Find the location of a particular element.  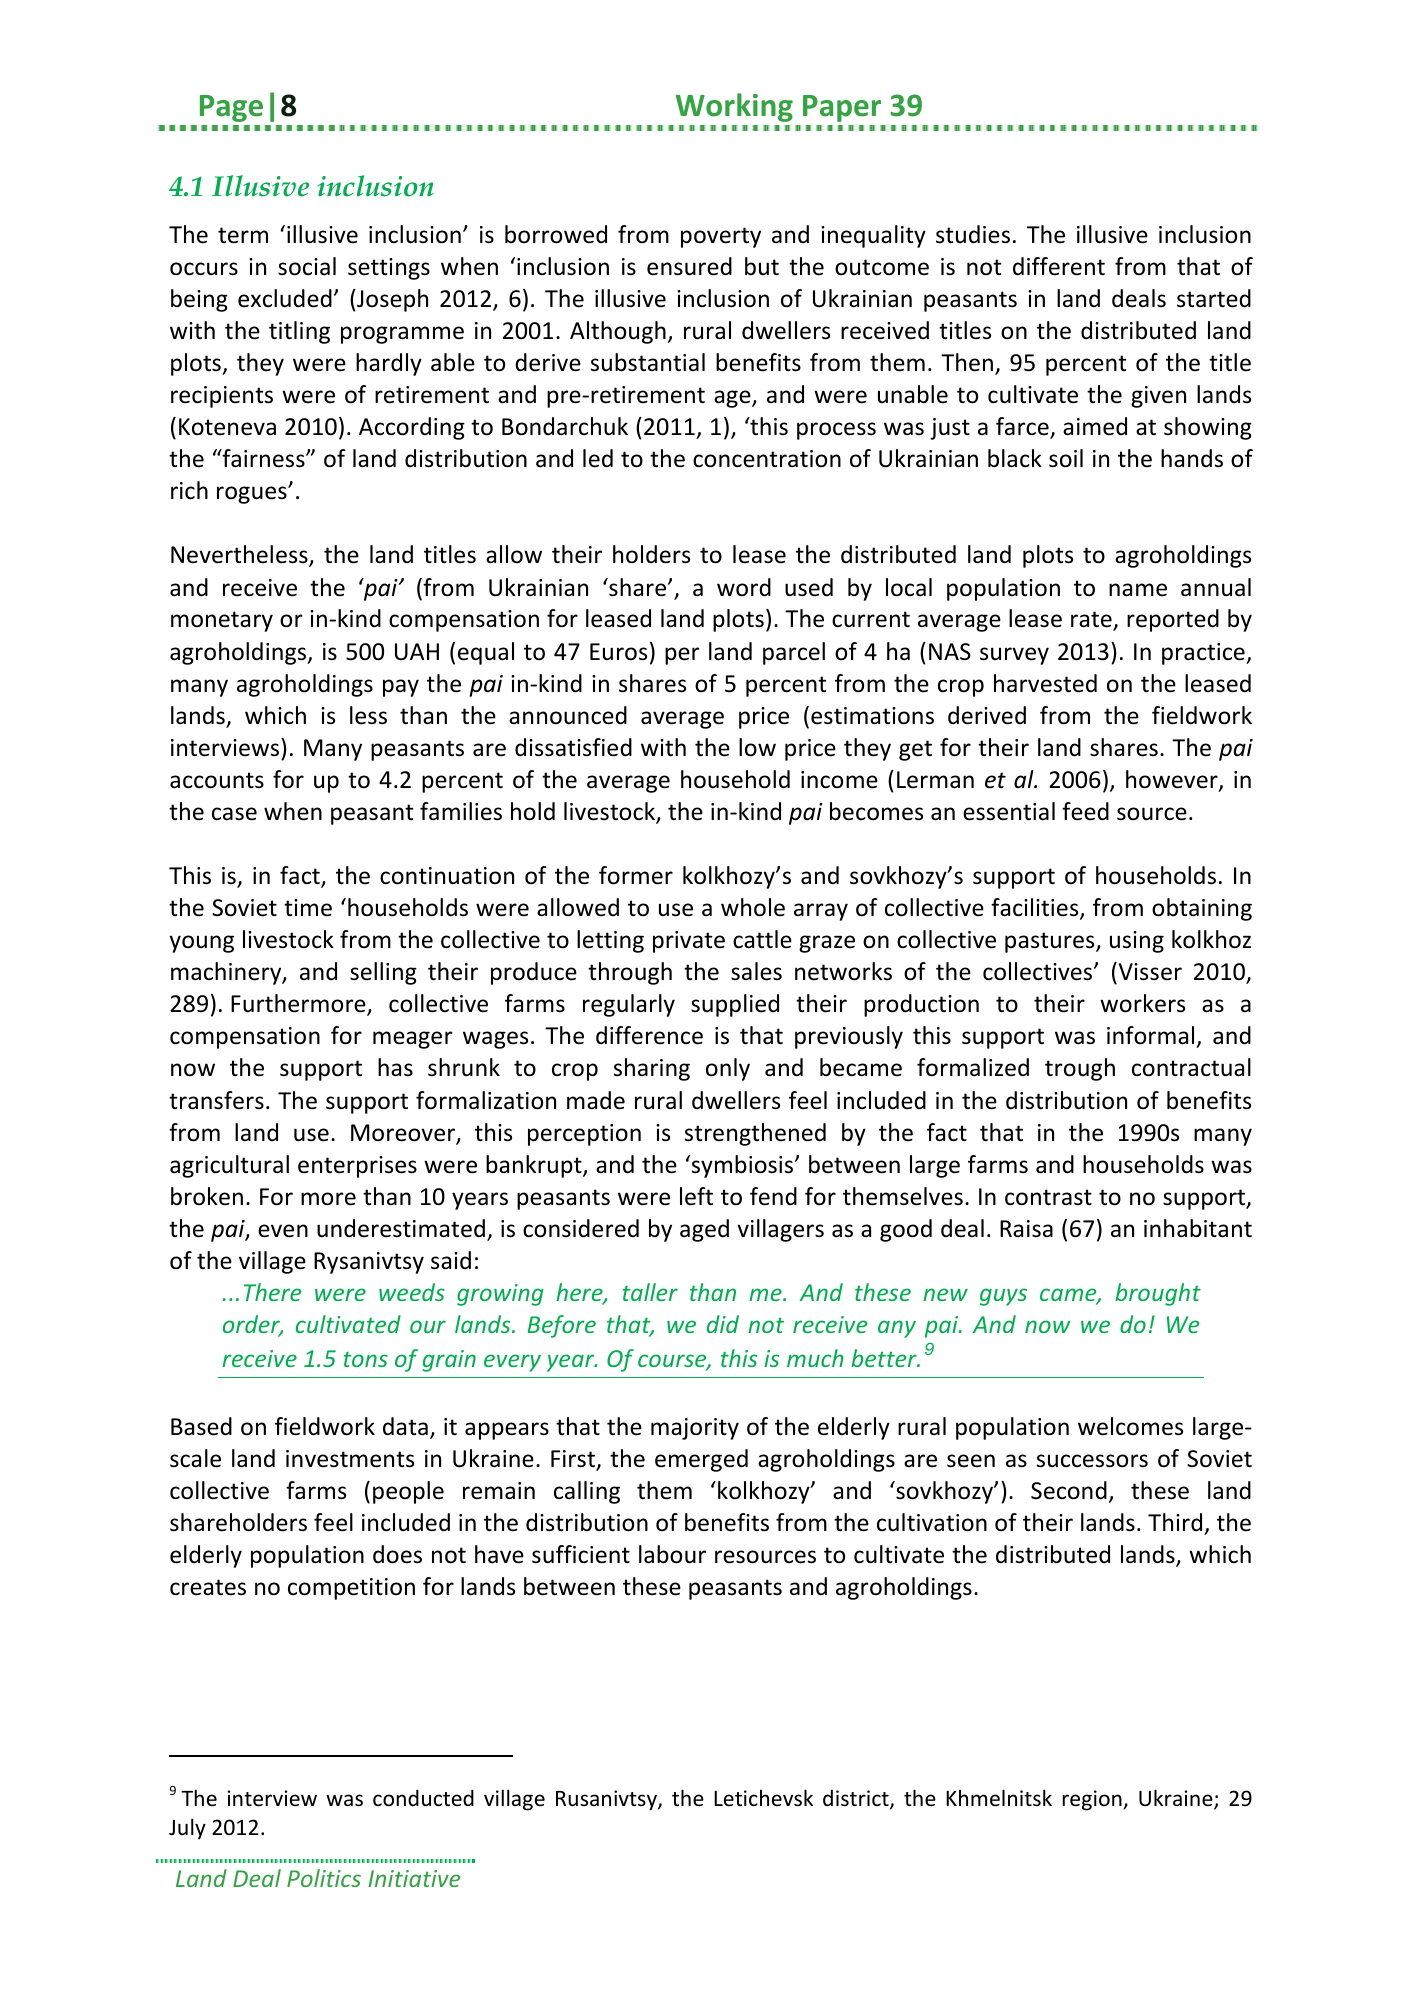

has is located at coordinates (395, 1067).
